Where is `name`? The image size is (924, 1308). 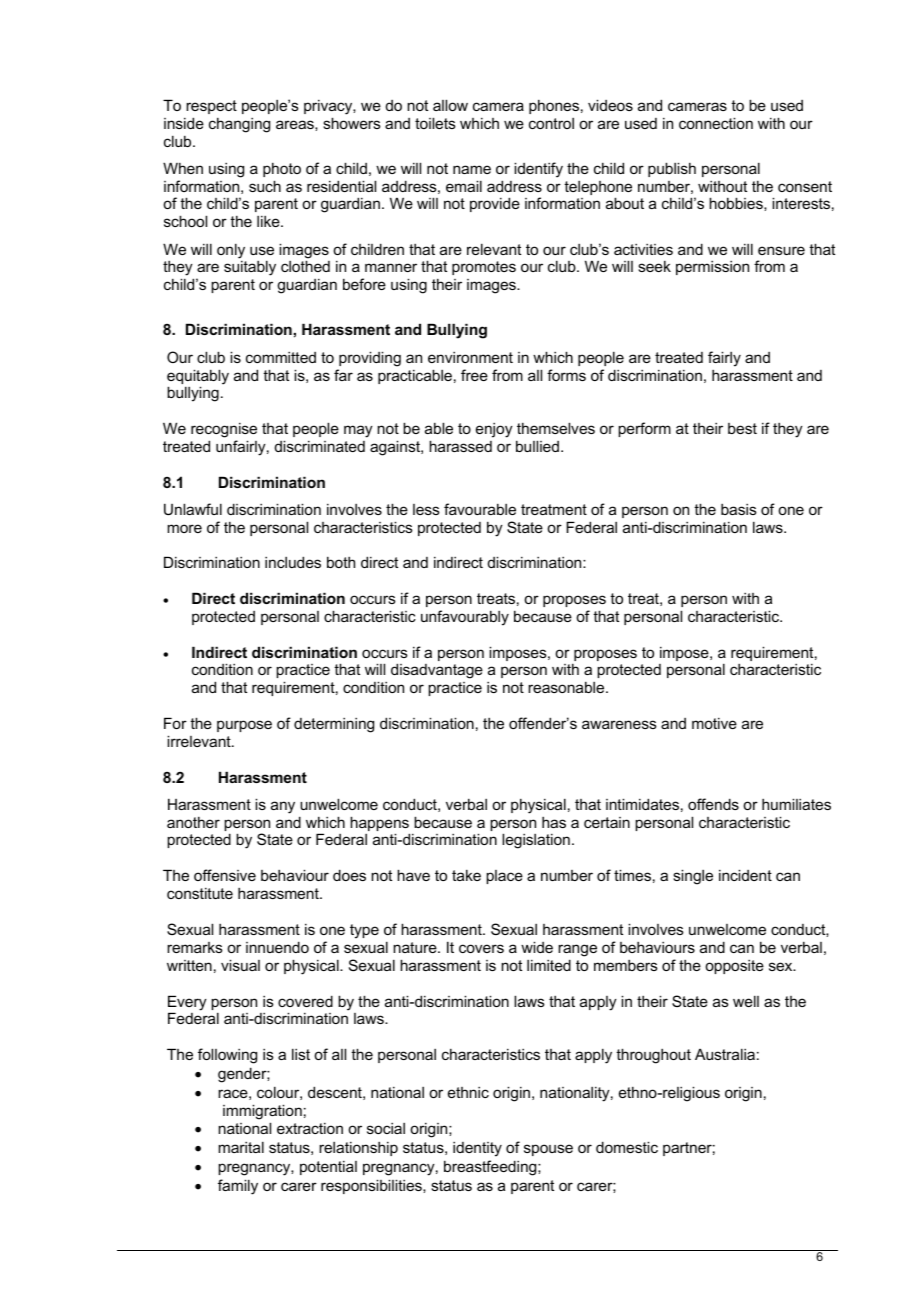 name is located at coordinates (472, 169).
